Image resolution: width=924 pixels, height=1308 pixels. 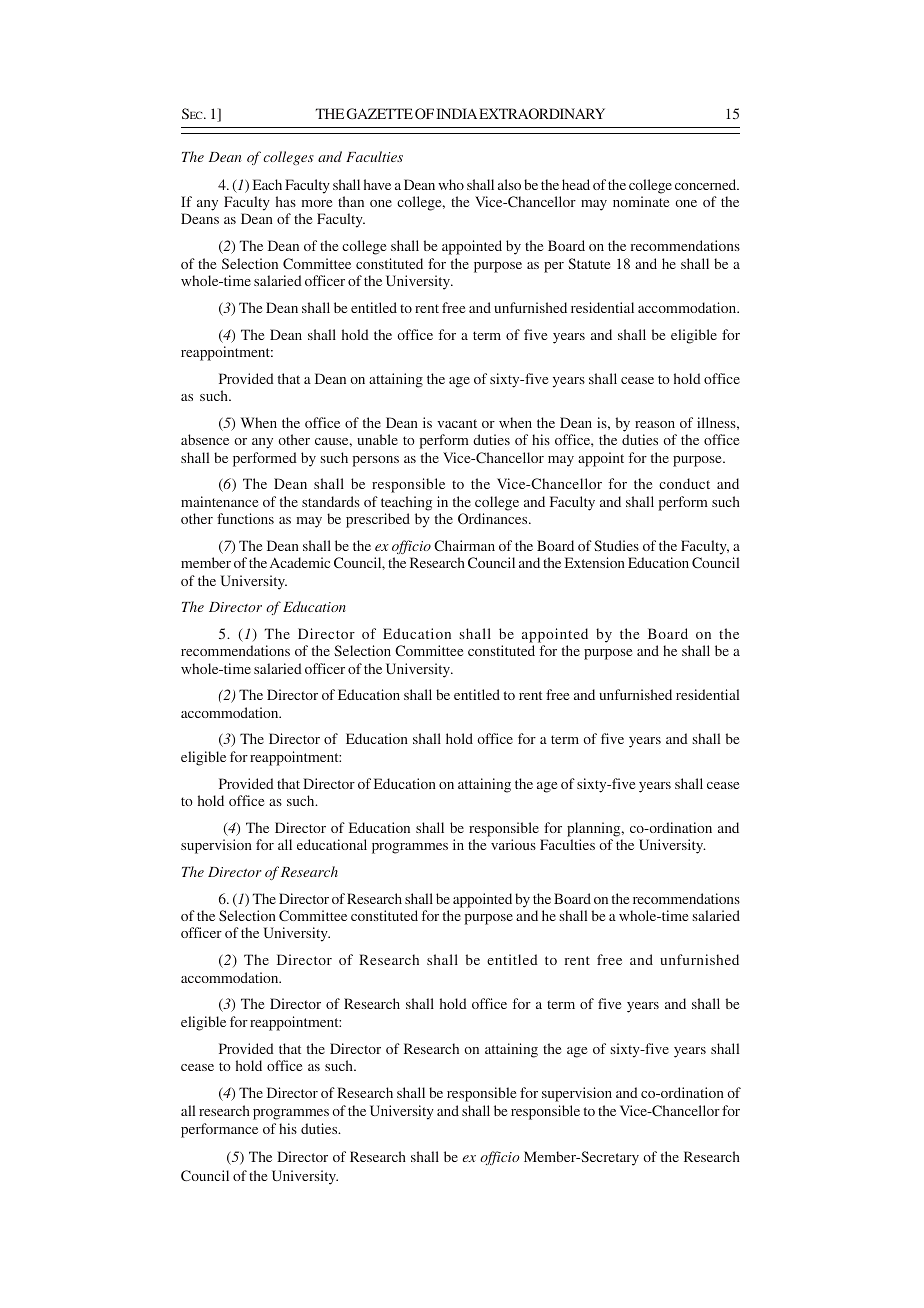 What do you see at coordinates (300, 562) in the screenshot?
I see `Academic` at bounding box center [300, 562].
